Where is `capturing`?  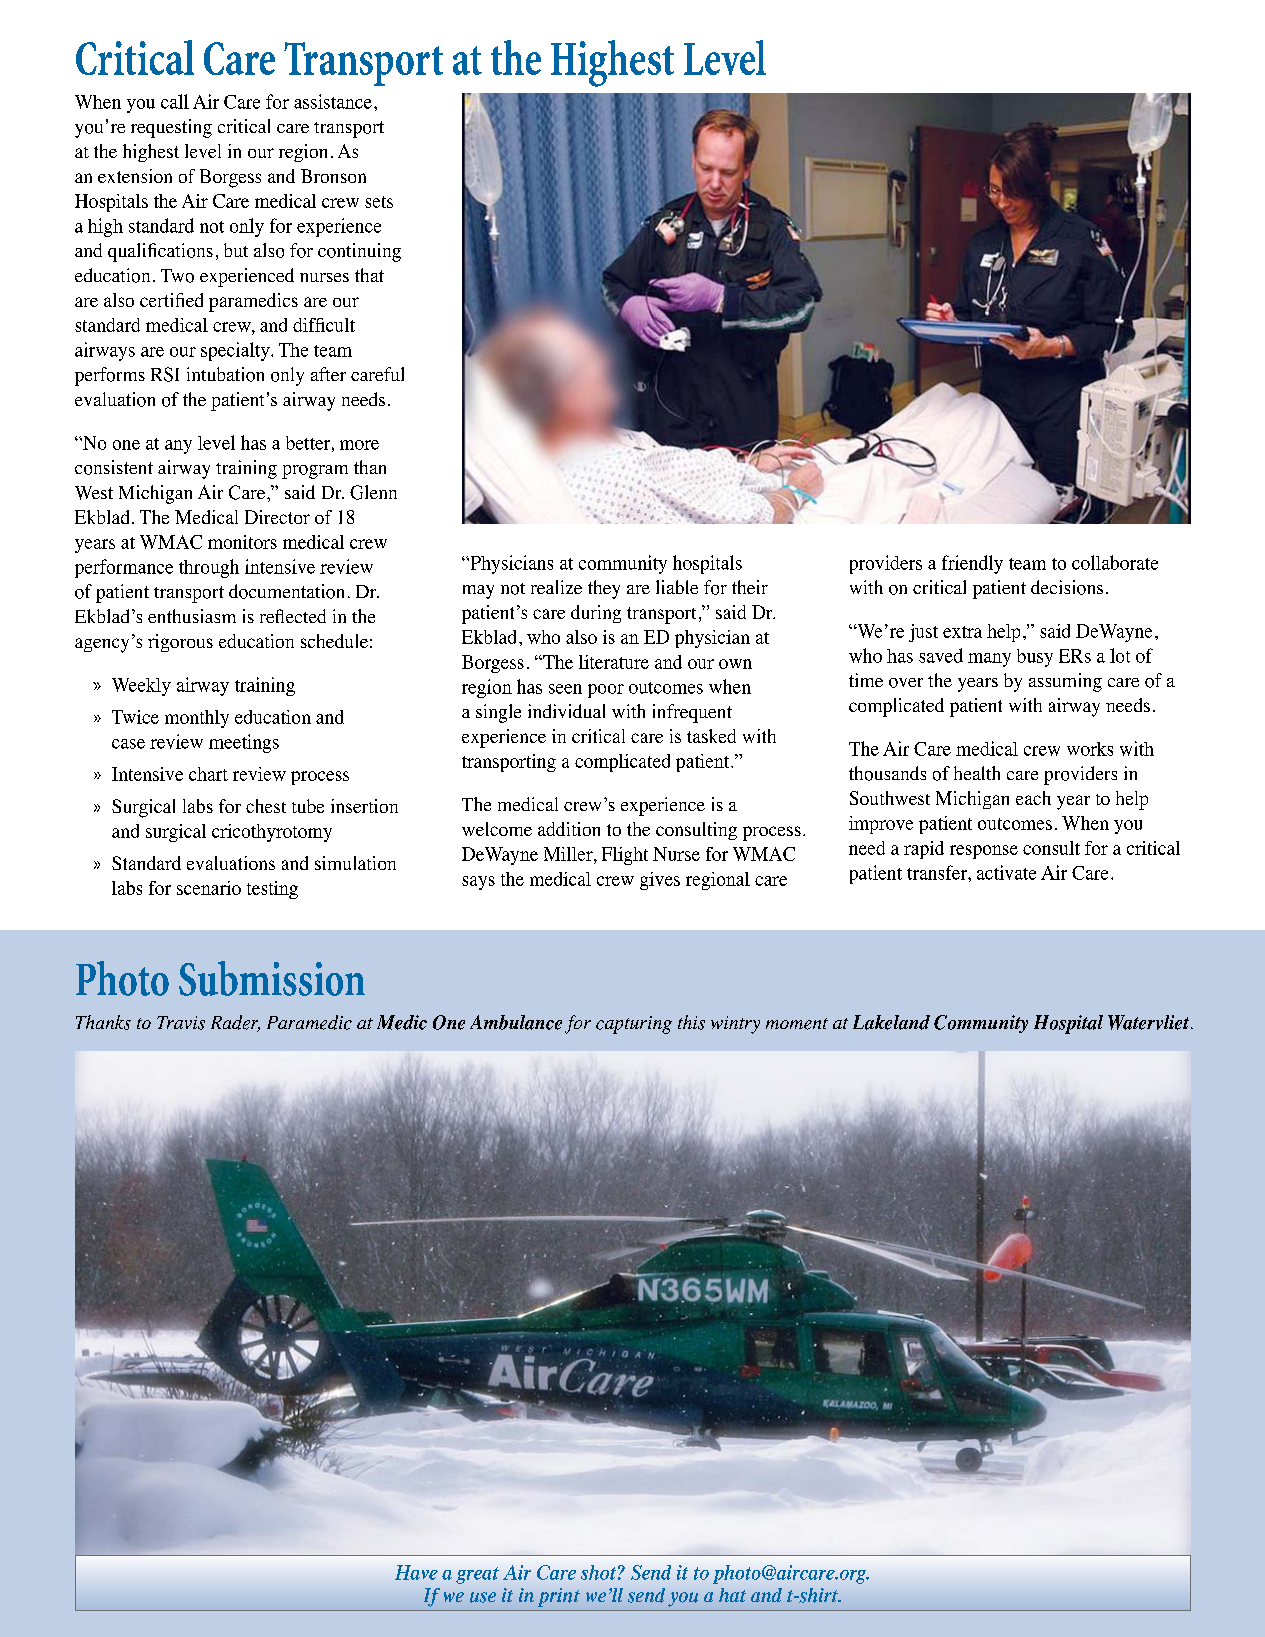
capturing is located at coordinates (634, 1025).
